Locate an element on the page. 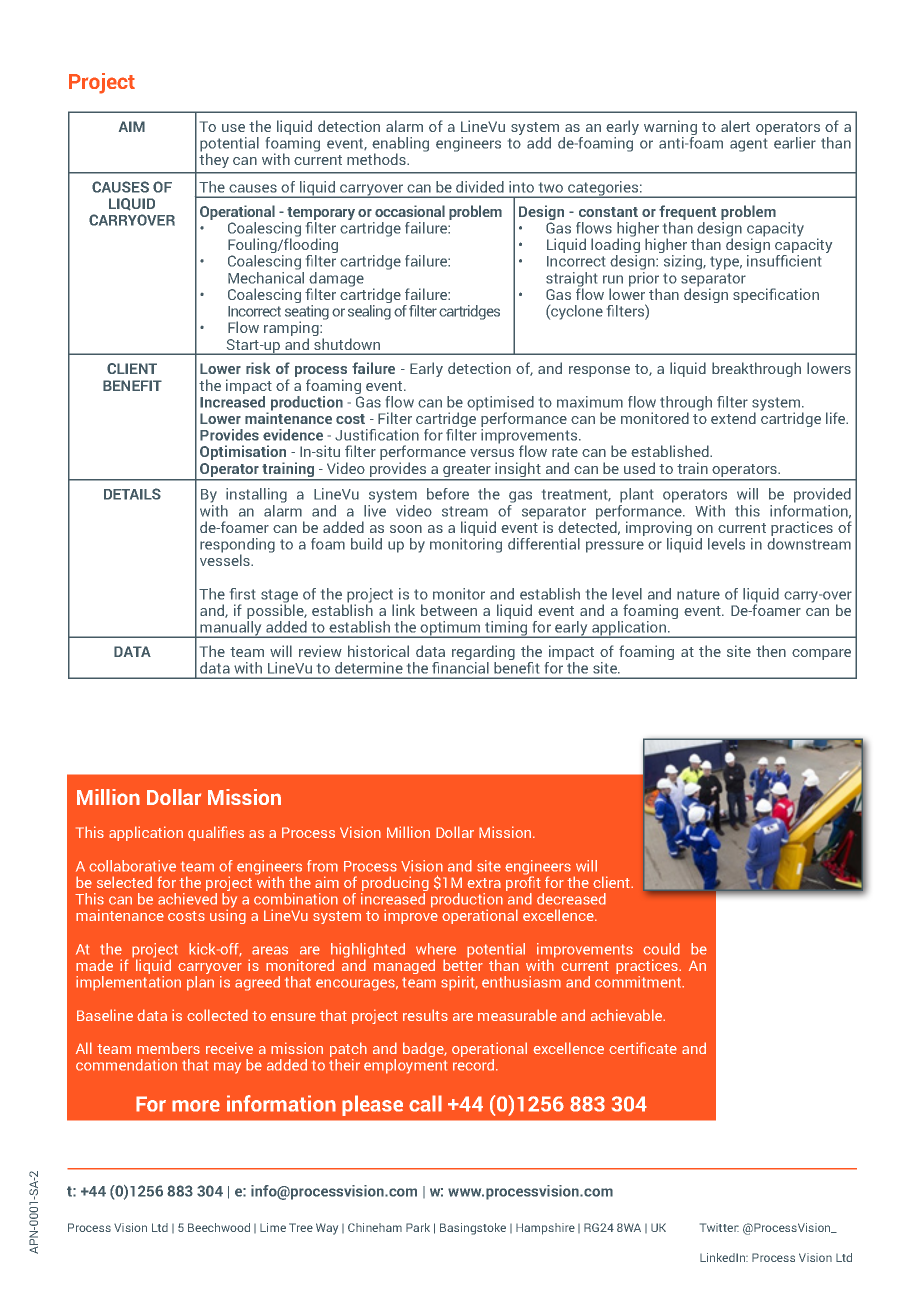  divided is located at coordinates (480, 187).
